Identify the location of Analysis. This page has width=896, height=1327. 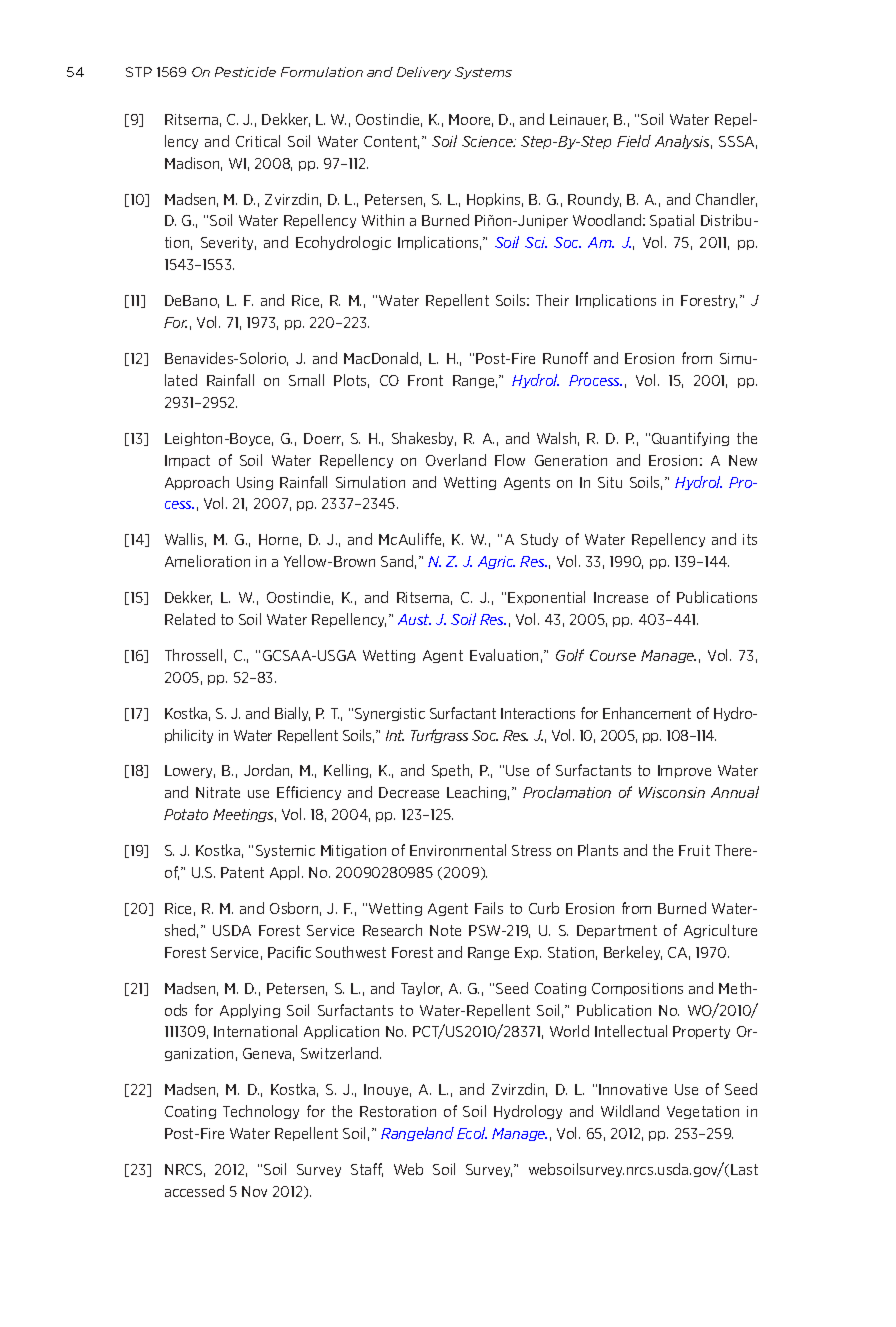
(683, 142).
